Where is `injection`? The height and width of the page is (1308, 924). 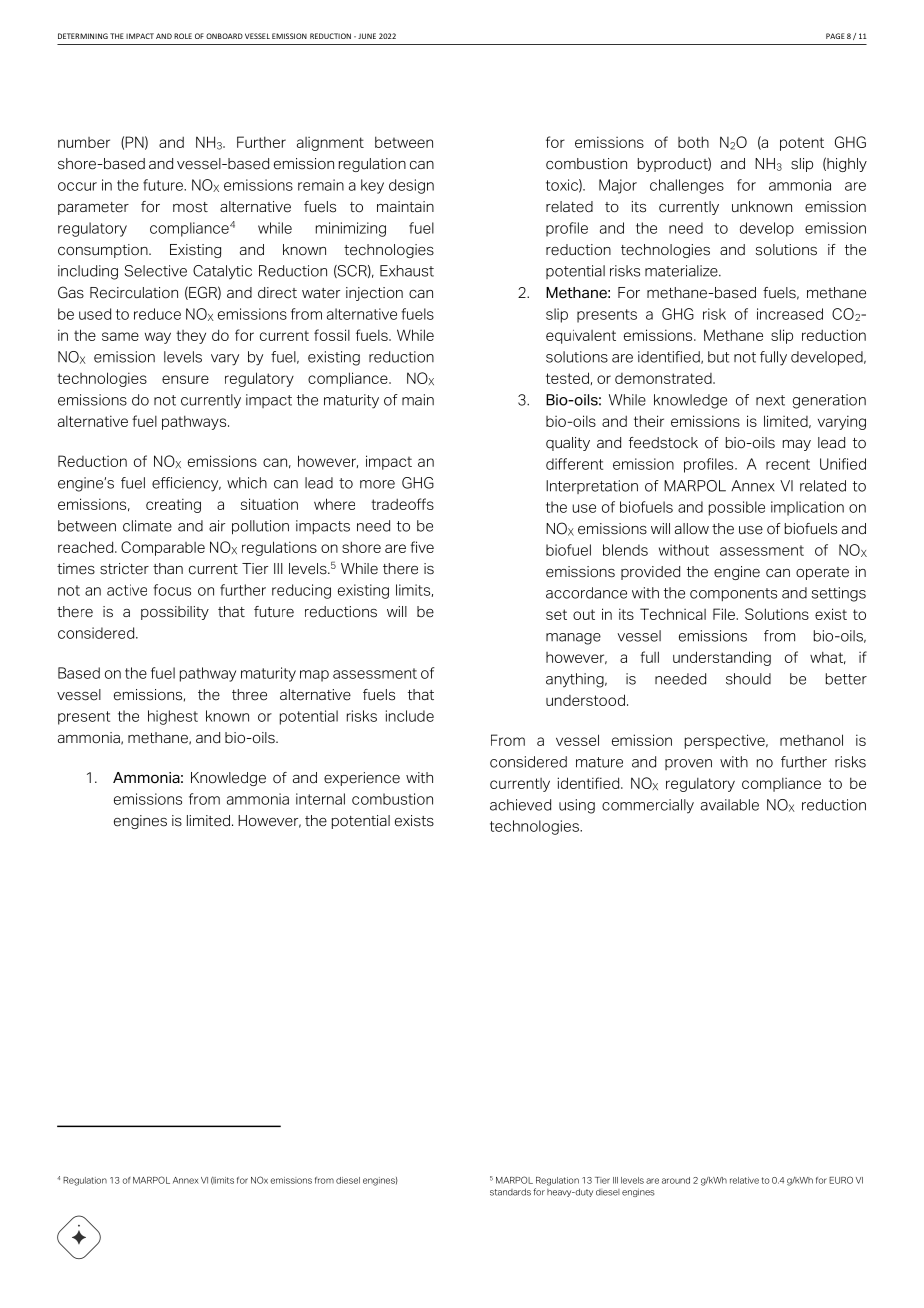
injection is located at coordinates (374, 294).
